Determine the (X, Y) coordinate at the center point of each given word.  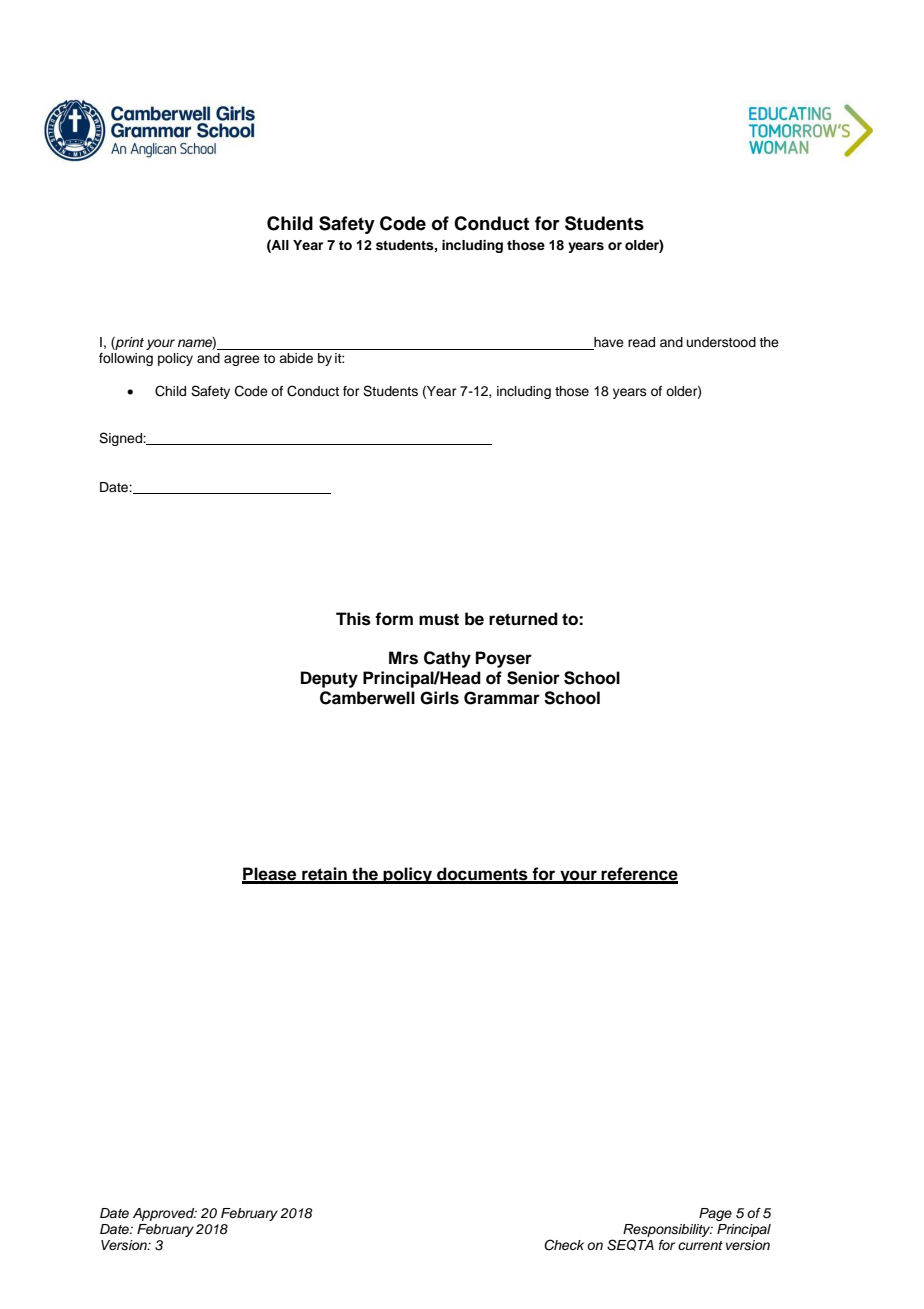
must (439, 619)
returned (523, 619)
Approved (165, 1214)
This (353, 619)
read (641, 342)
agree (242, 360)
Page (715, 1214)
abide (296, 358)
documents (482, 875)
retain (324, 875)
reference (639, 875)
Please (270, 875)
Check (564, 1245)
